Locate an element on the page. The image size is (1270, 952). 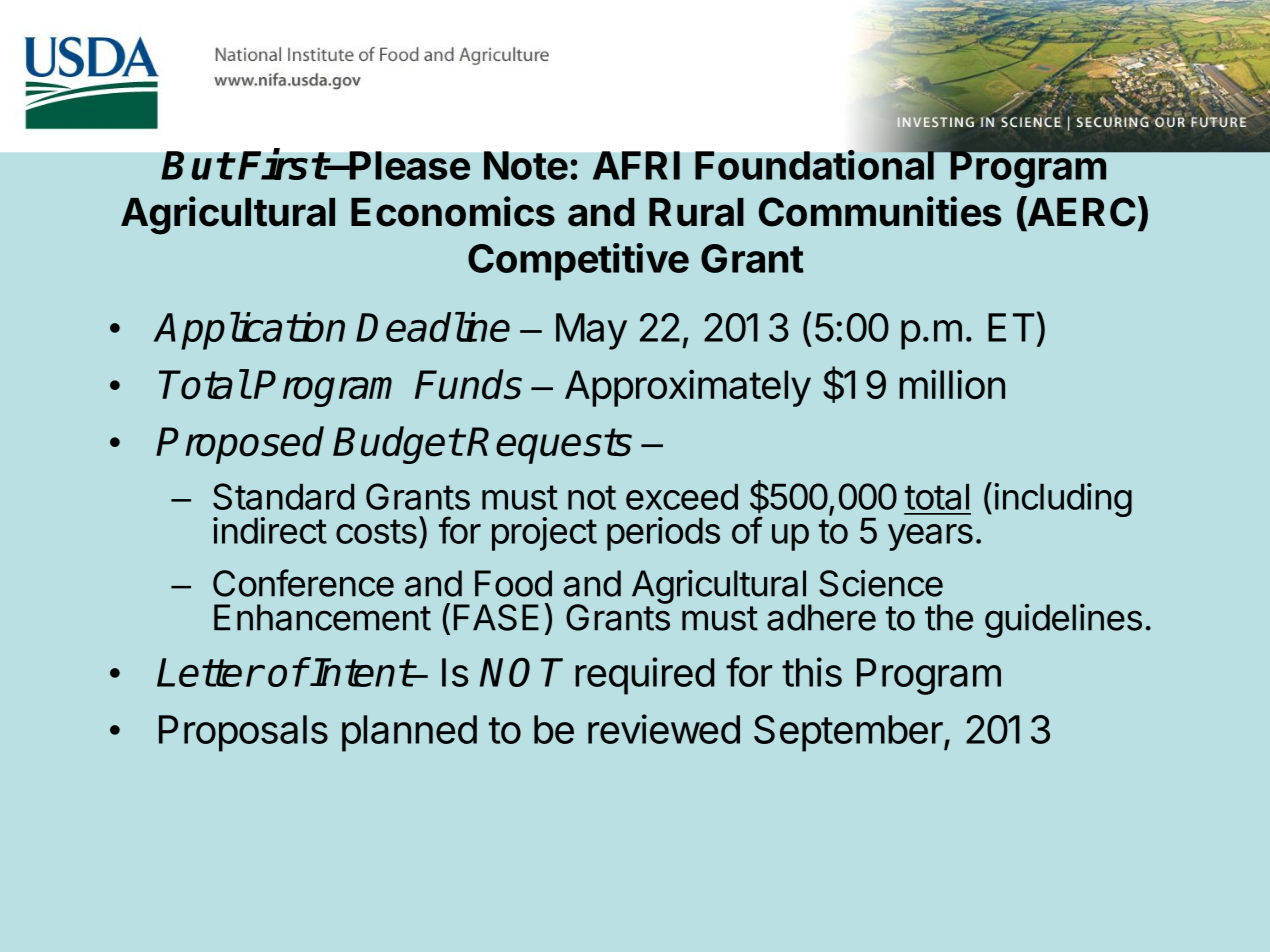
FASE is located at coordinates (496, 617).
